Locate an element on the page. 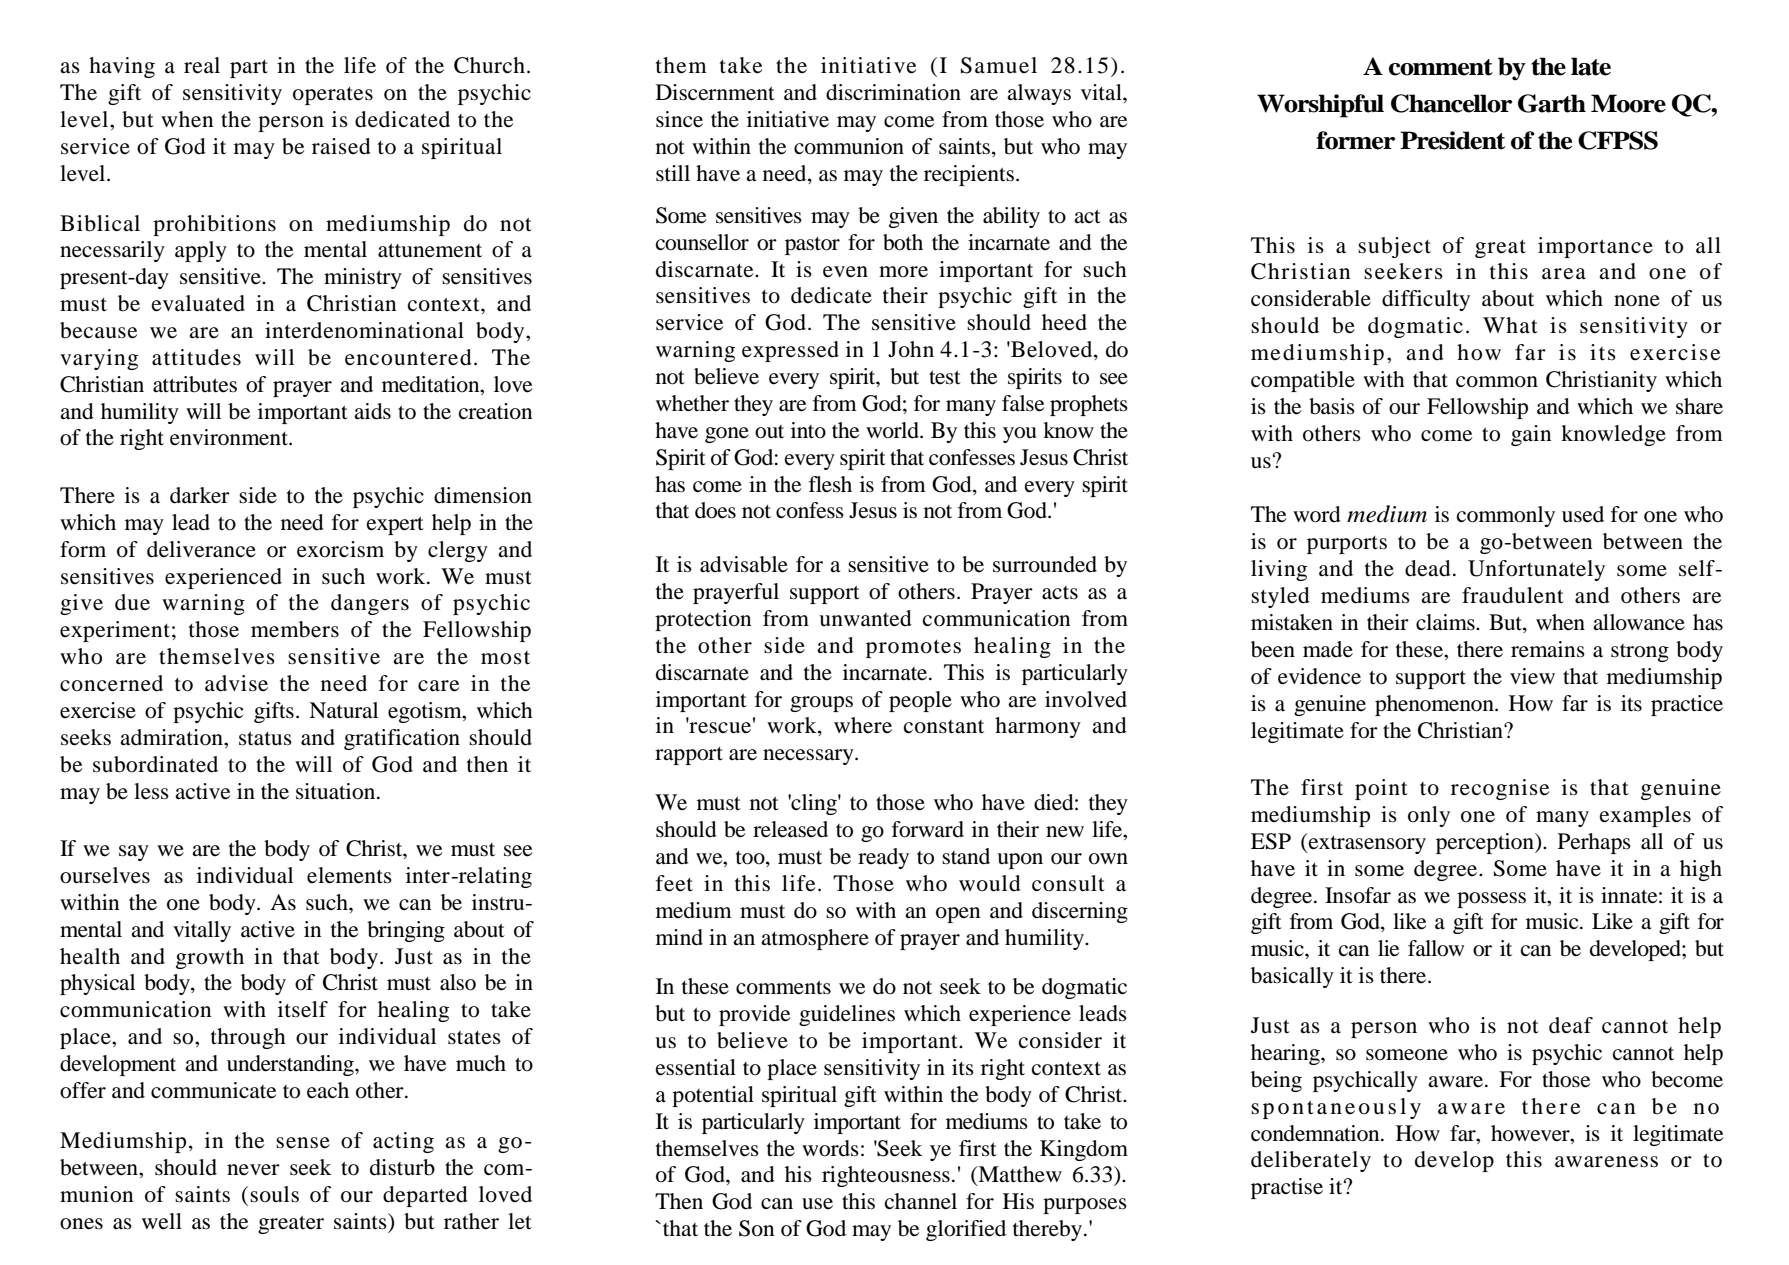 This document has width=1789, height=1265. souls is located at coordinates (274, 1194).
